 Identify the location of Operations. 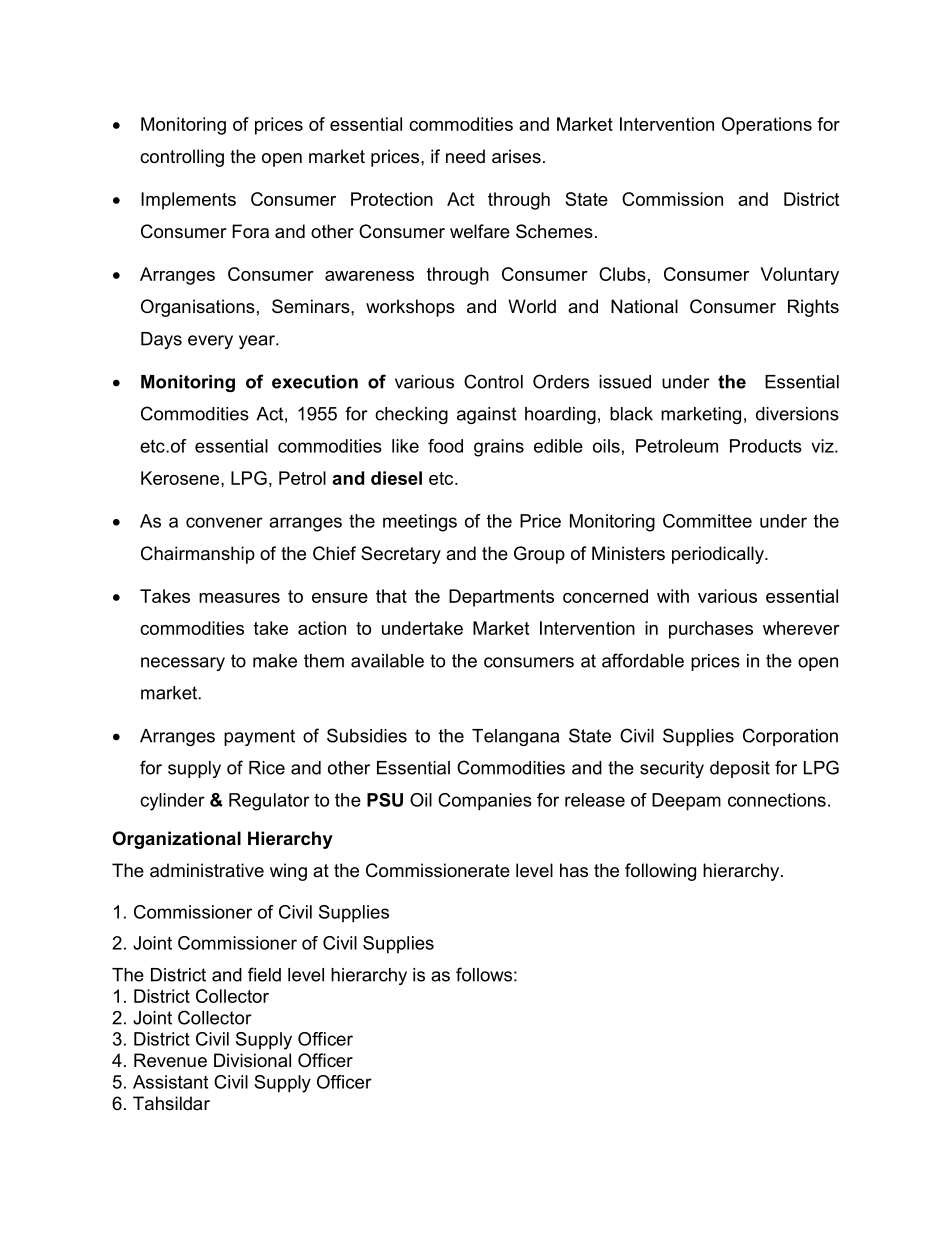
(767, 126).
